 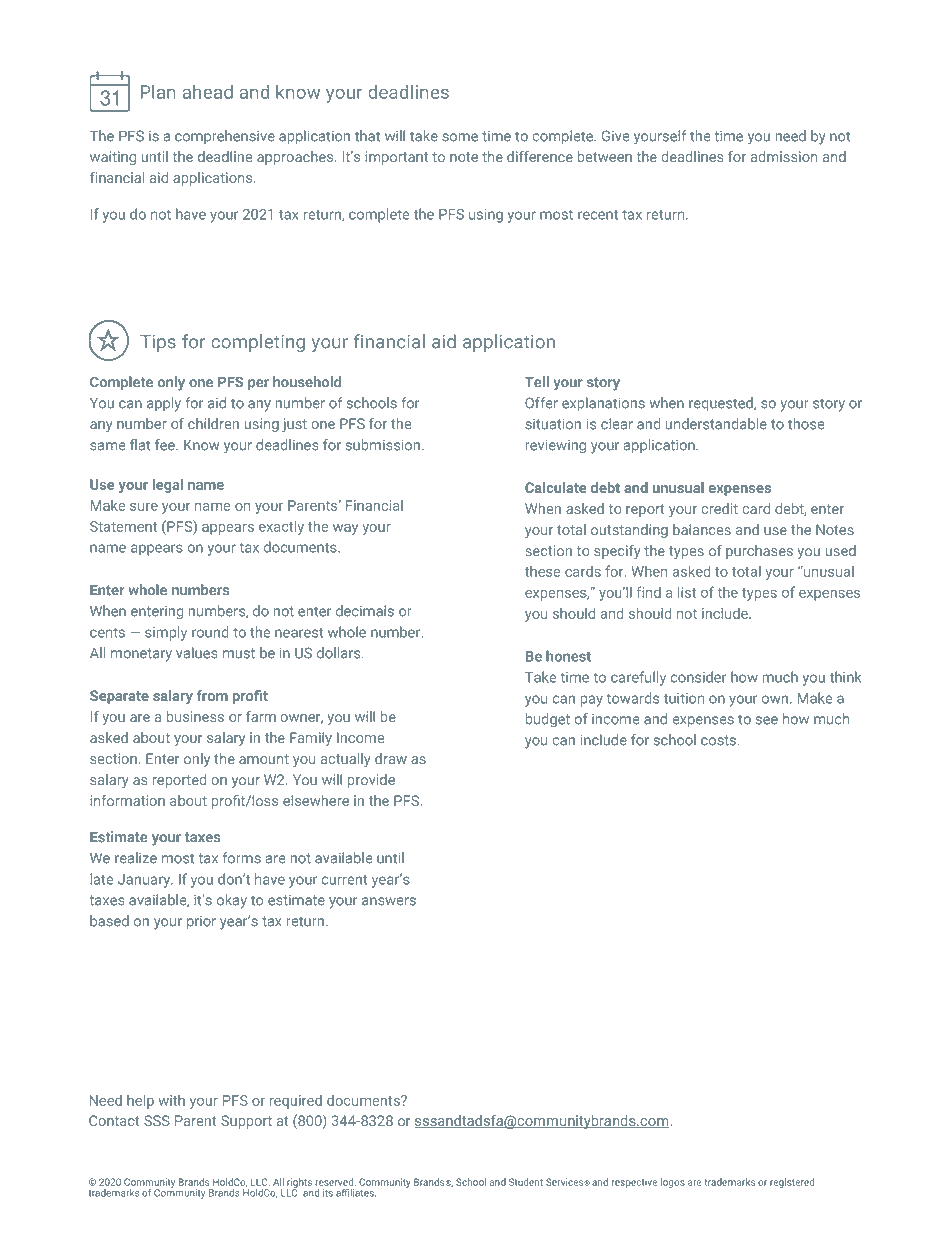 What do you see at coordinates (225, 137) in the image?
I see `comprehensive` at bounding box center [225, 137].
